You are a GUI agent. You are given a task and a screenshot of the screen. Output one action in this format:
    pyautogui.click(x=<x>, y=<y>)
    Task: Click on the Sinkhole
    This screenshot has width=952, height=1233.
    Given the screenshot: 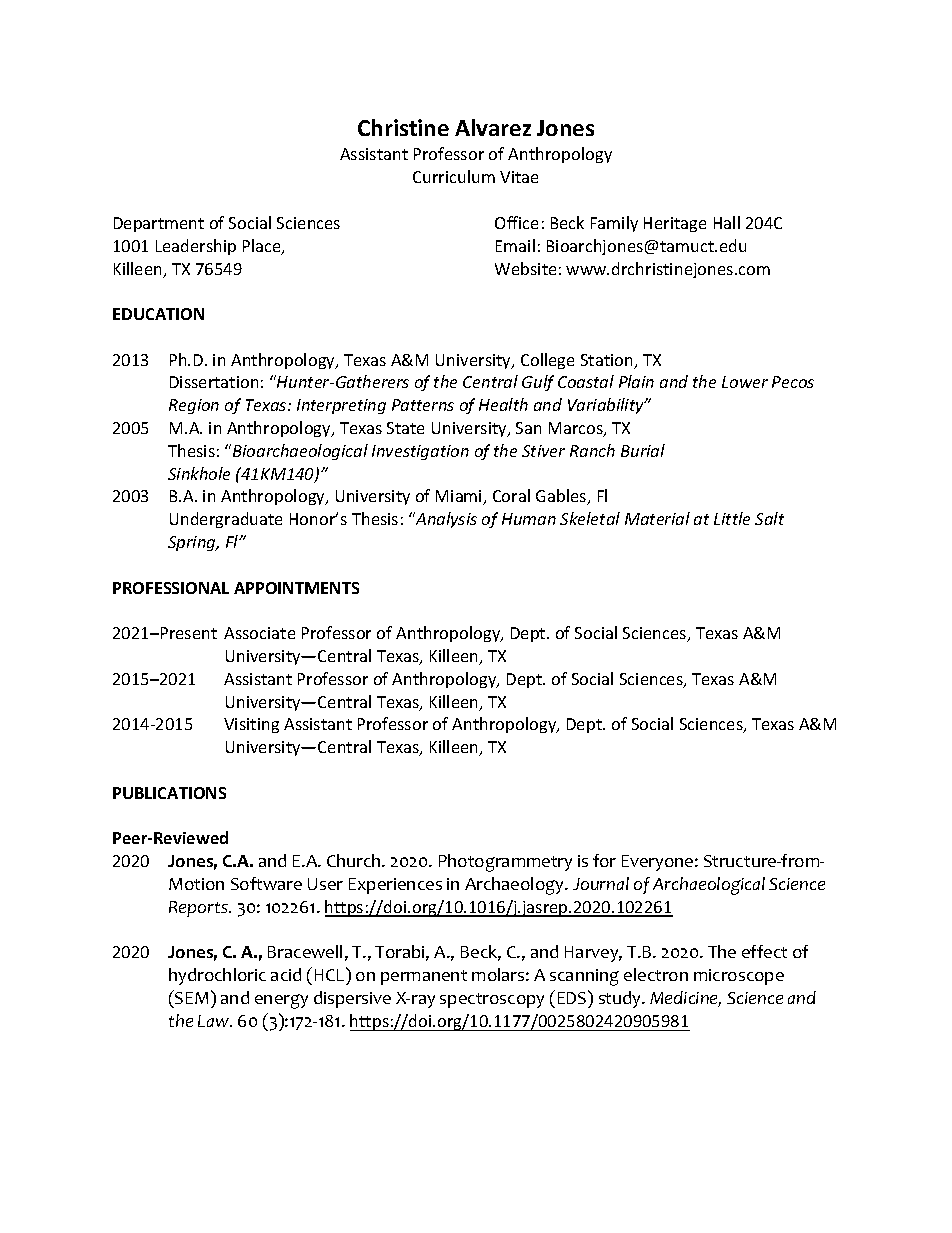 What is the action you would take?
    pyautogui.click(x=199, y=473)
